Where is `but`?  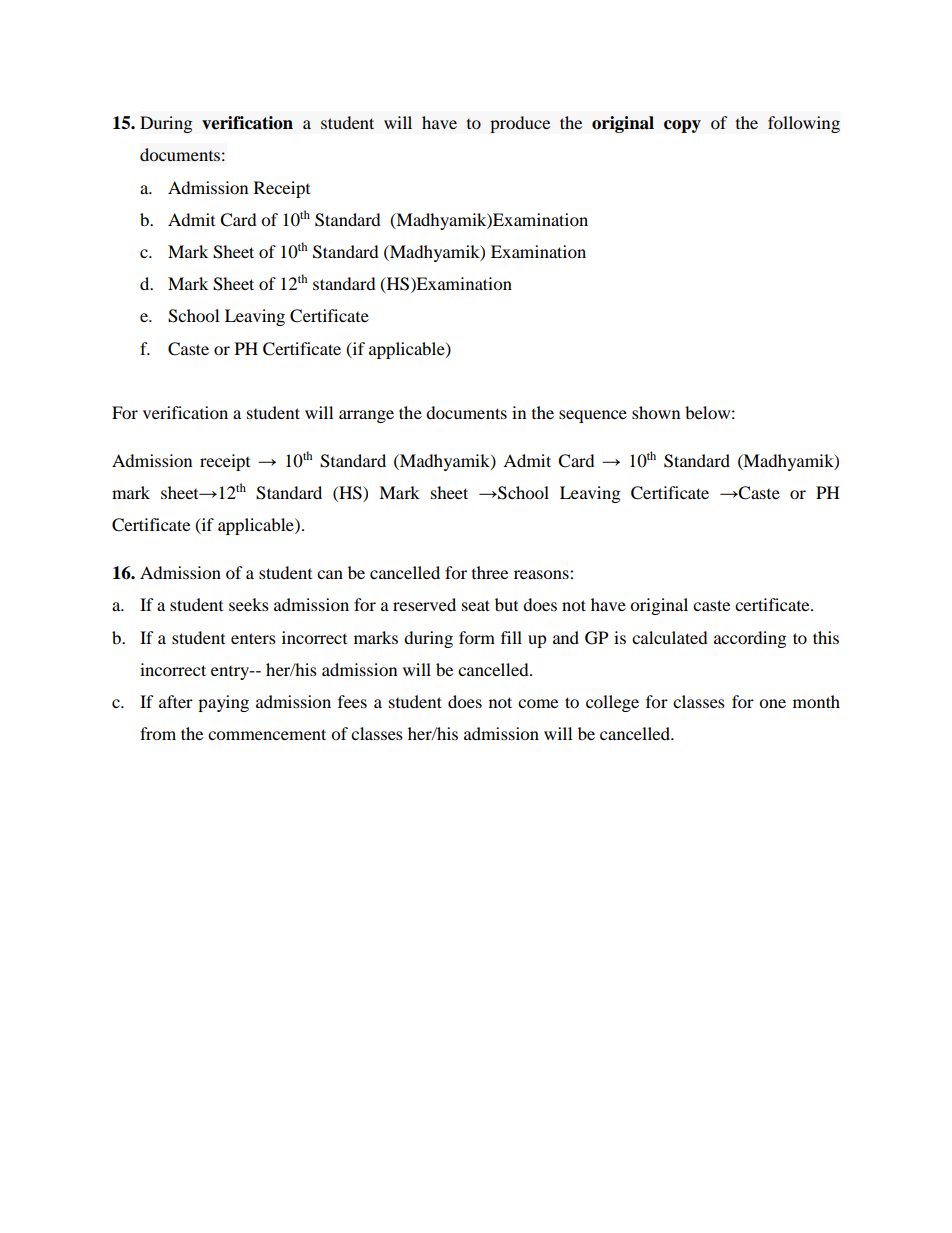
but is located at coordinates (506, 604).
